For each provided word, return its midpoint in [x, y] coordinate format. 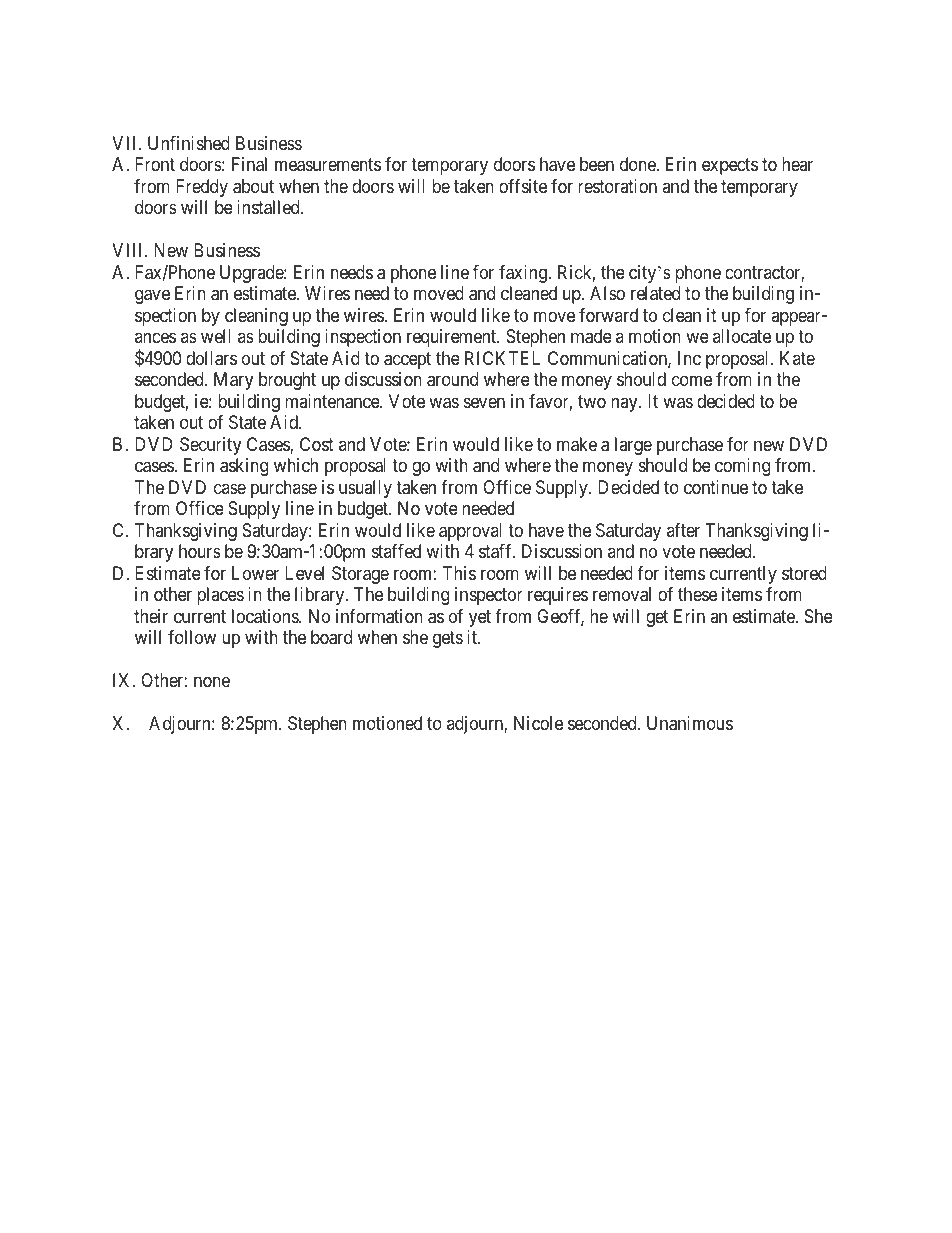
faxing [524, 274]
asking [244, 467]
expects [730, 167]
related [655, 293]
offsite [523, 186]
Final [249, 164]
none [212, 682]
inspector [489, 596]
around [452, 379]
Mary [233, 381]
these [697, 594]
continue [716, 487]
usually [365, 489]
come [692, 381]
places [220, 596]
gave [152, 297]
